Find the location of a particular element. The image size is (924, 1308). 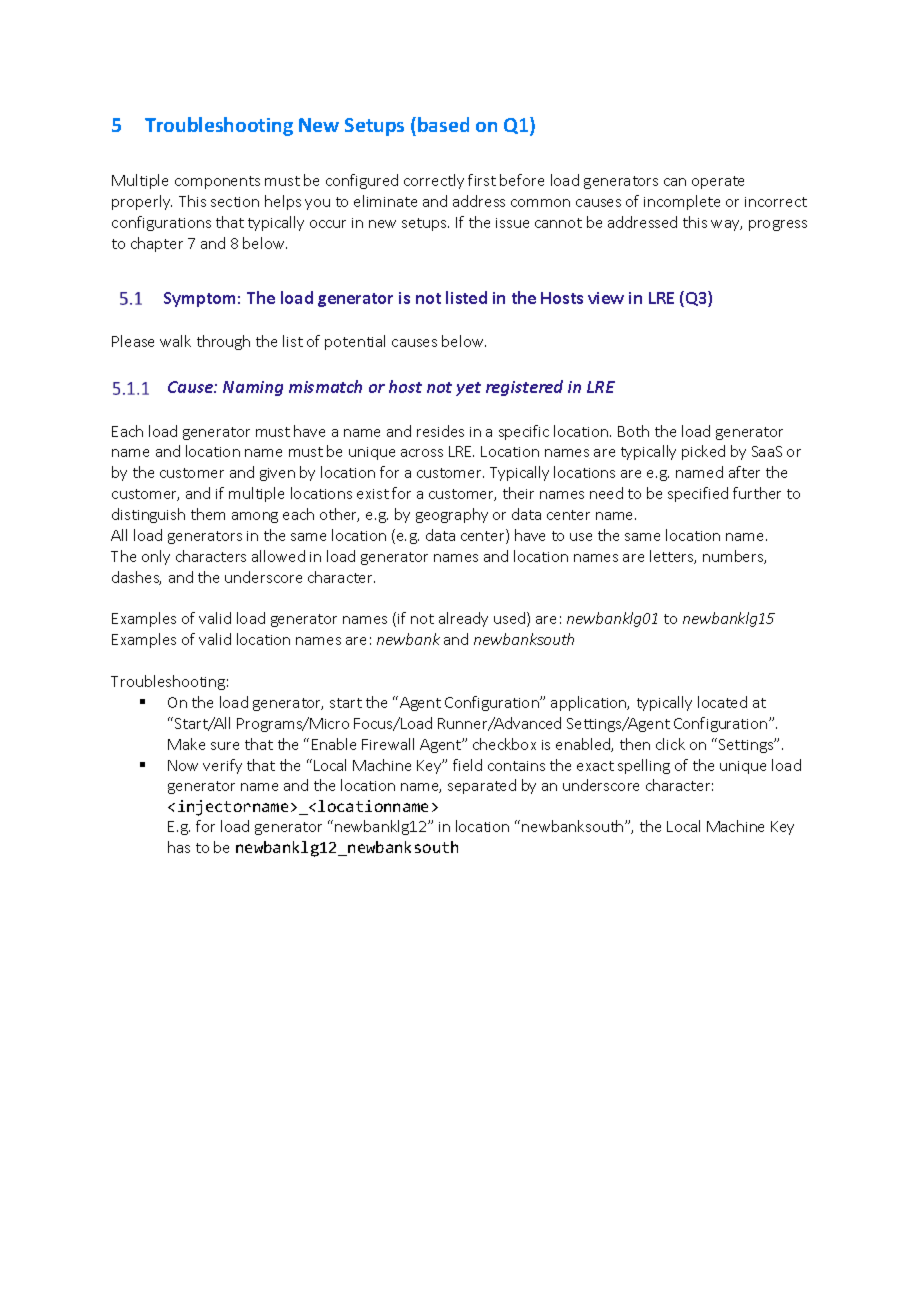

components is located at coordinates (217, 182).
